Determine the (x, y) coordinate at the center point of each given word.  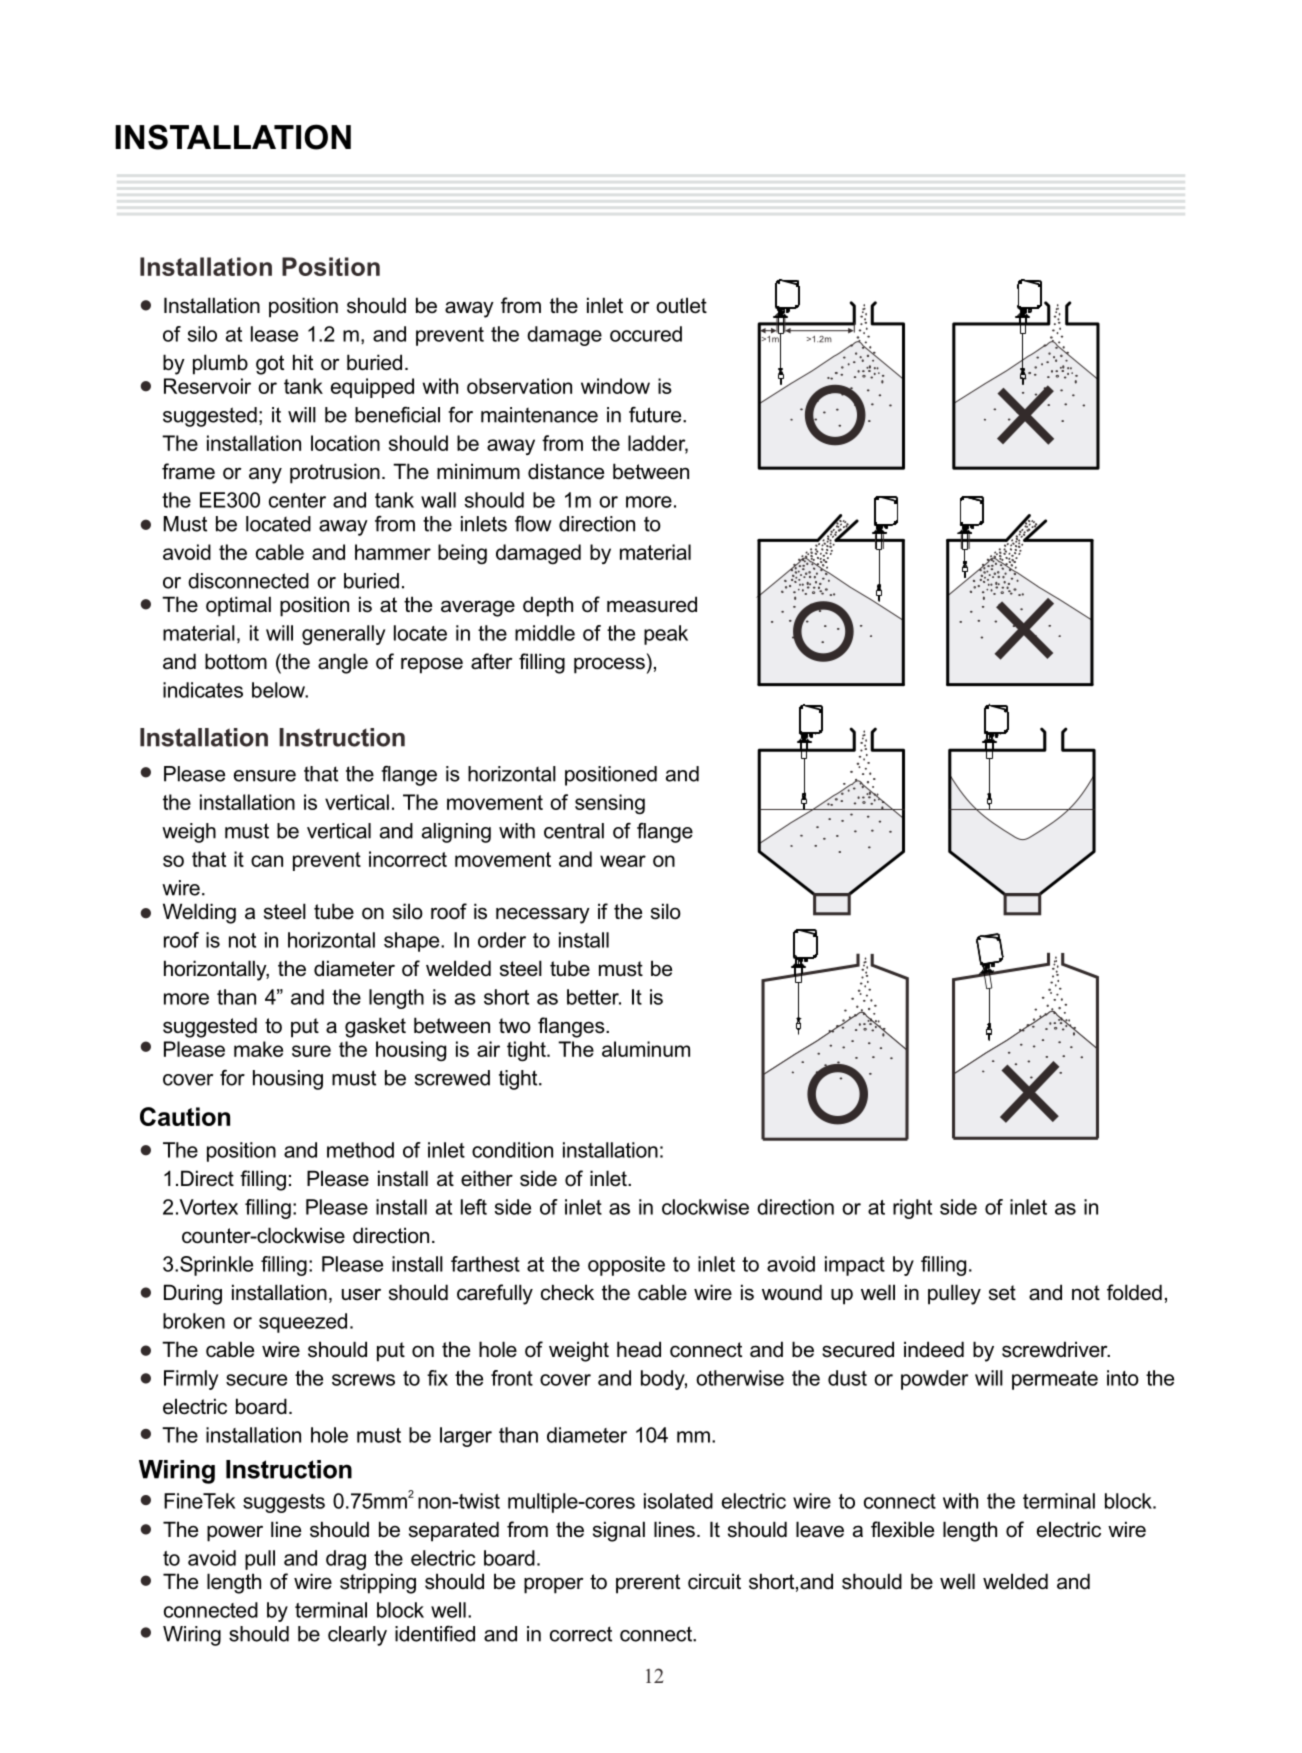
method (360, 1150)
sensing (610, 804)
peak (666, 635)
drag (346, 1560)
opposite (626, 1266)
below (280, 690)
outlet (681, 305)
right (912, 1209)
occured (646, 334)
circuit (714, 1581)
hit (303, 362)
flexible (902, 1529)
